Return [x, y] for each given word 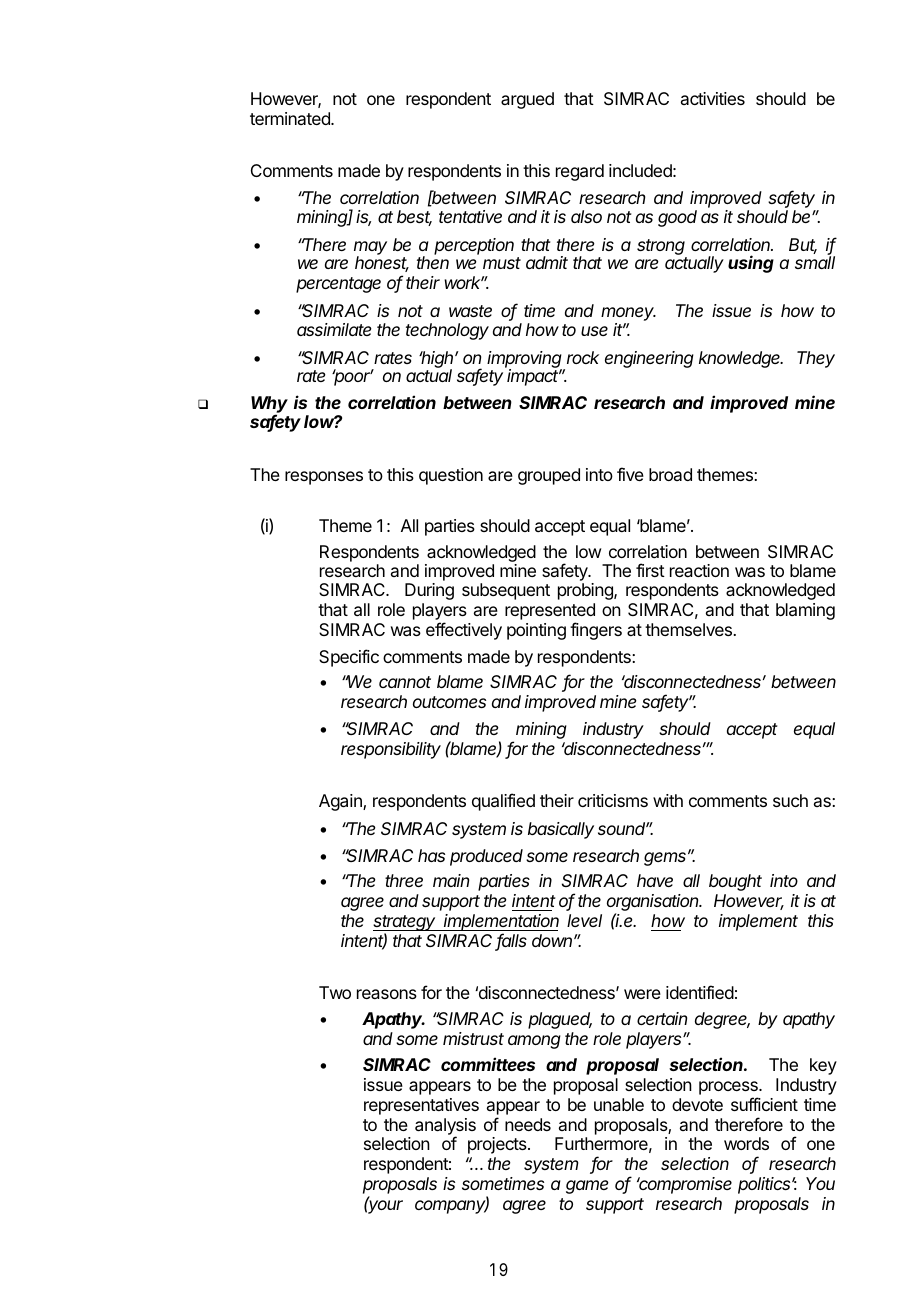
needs [528, 1124]
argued [527, 100]
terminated [291, 118]
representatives [421, 1106]
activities [713, 98]
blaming [805, 611]
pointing [536, 631]
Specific [349, 658]
